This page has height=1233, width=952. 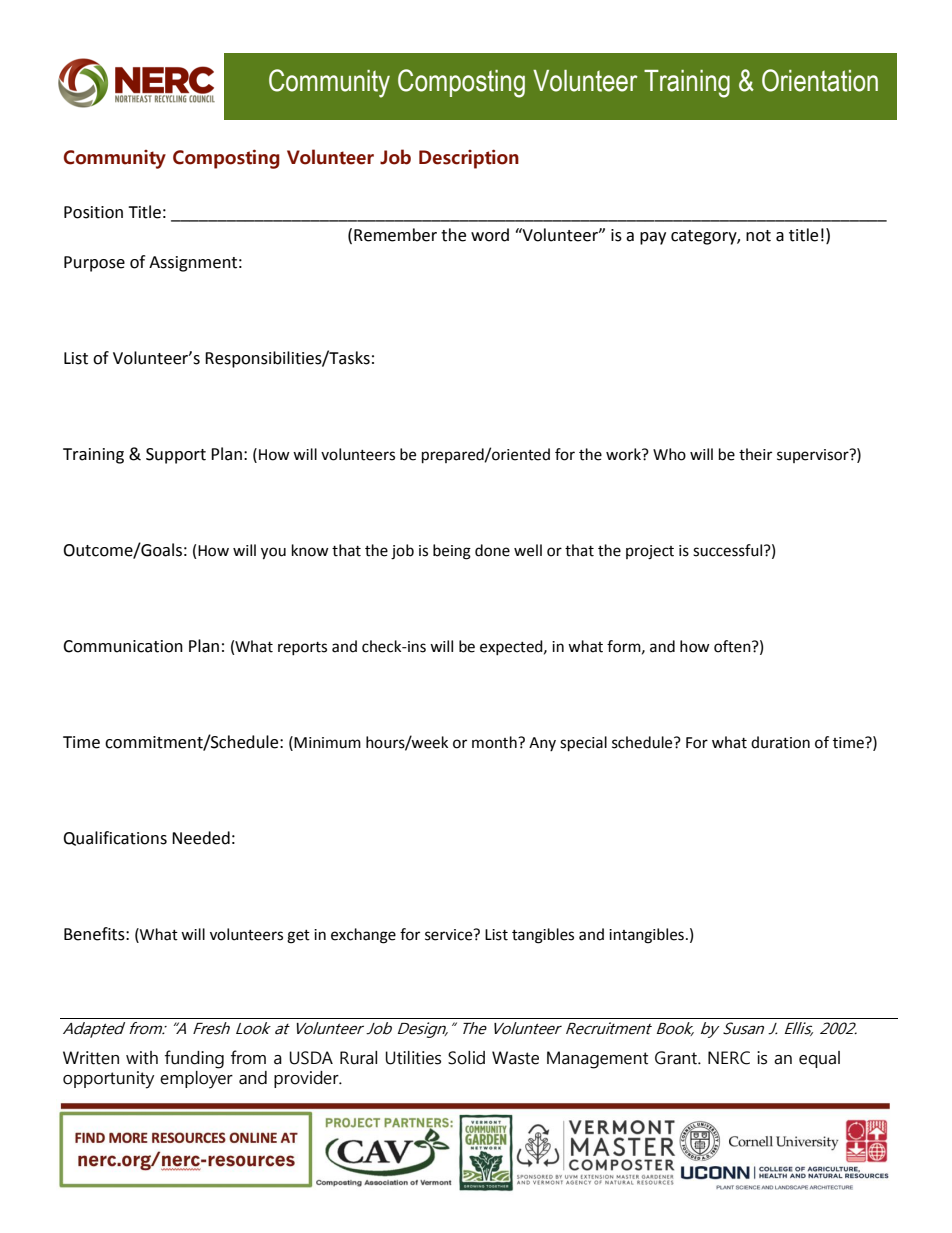 What do you see at coordinates (466, 1058) in the page?
I see `Solid` at bounding box center [466, 1058].
